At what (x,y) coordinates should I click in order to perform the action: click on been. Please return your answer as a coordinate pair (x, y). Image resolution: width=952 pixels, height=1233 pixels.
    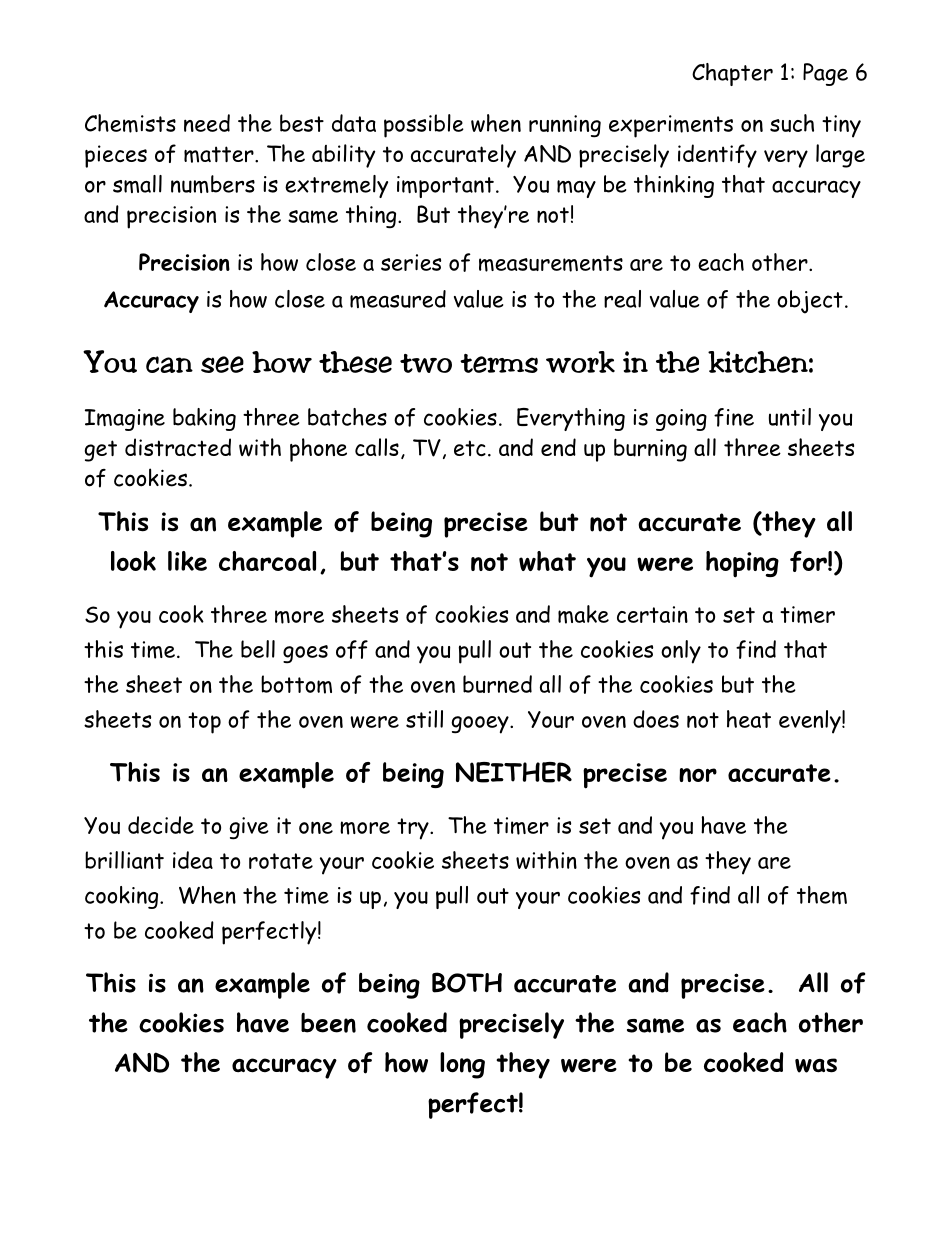
    Looking at the image, I should click on (328, 1022).
